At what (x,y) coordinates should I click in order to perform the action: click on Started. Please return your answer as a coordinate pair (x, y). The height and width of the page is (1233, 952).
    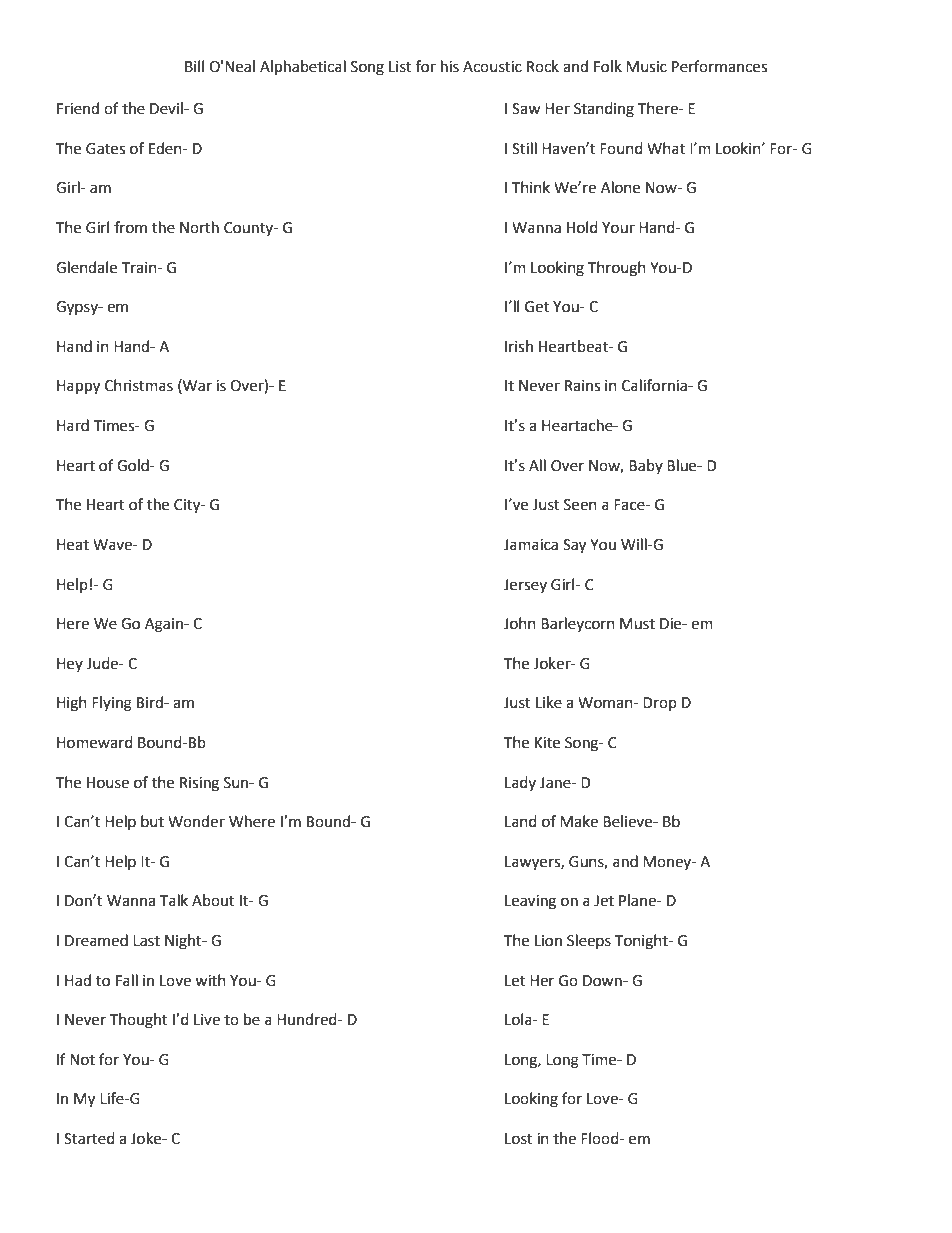
    Looking at the image, I should click on (89, 1138).
